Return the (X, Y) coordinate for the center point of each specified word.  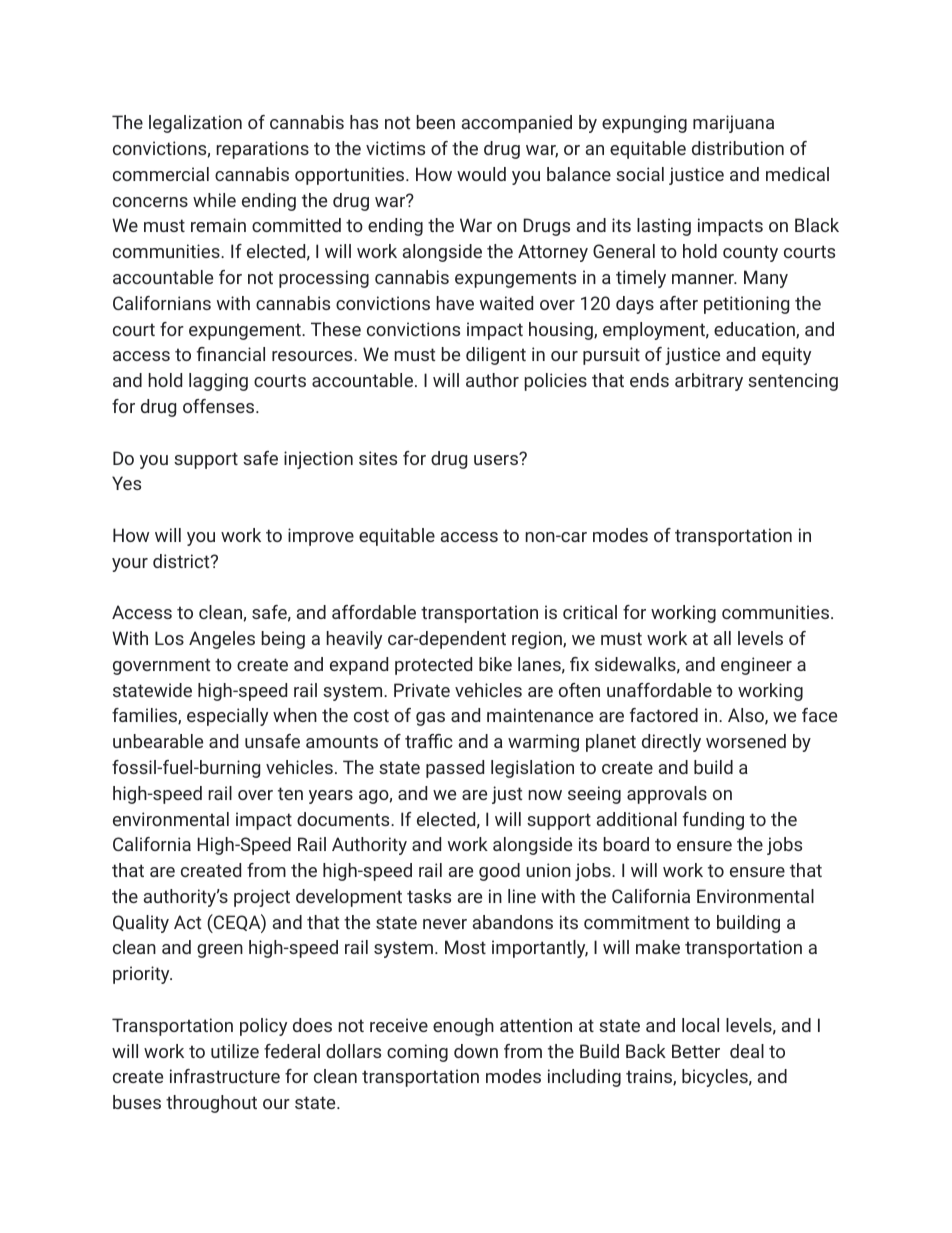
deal (747, 1051)
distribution (738, 148)
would (481, 174)
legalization (195, 124)
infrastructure (225, 1076)
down (476, 1051)
